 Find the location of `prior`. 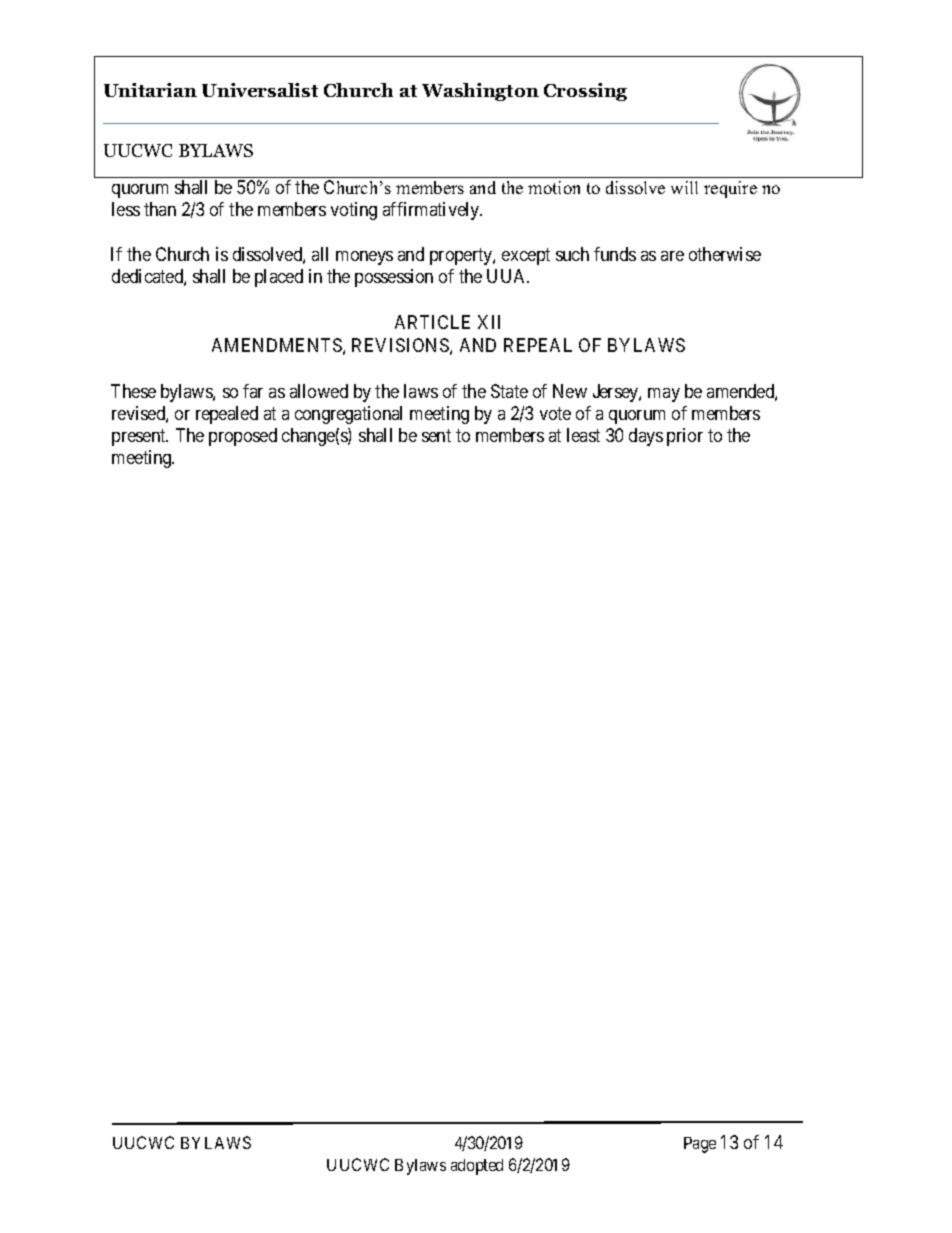

prior is located at coordinates (685, 437).
